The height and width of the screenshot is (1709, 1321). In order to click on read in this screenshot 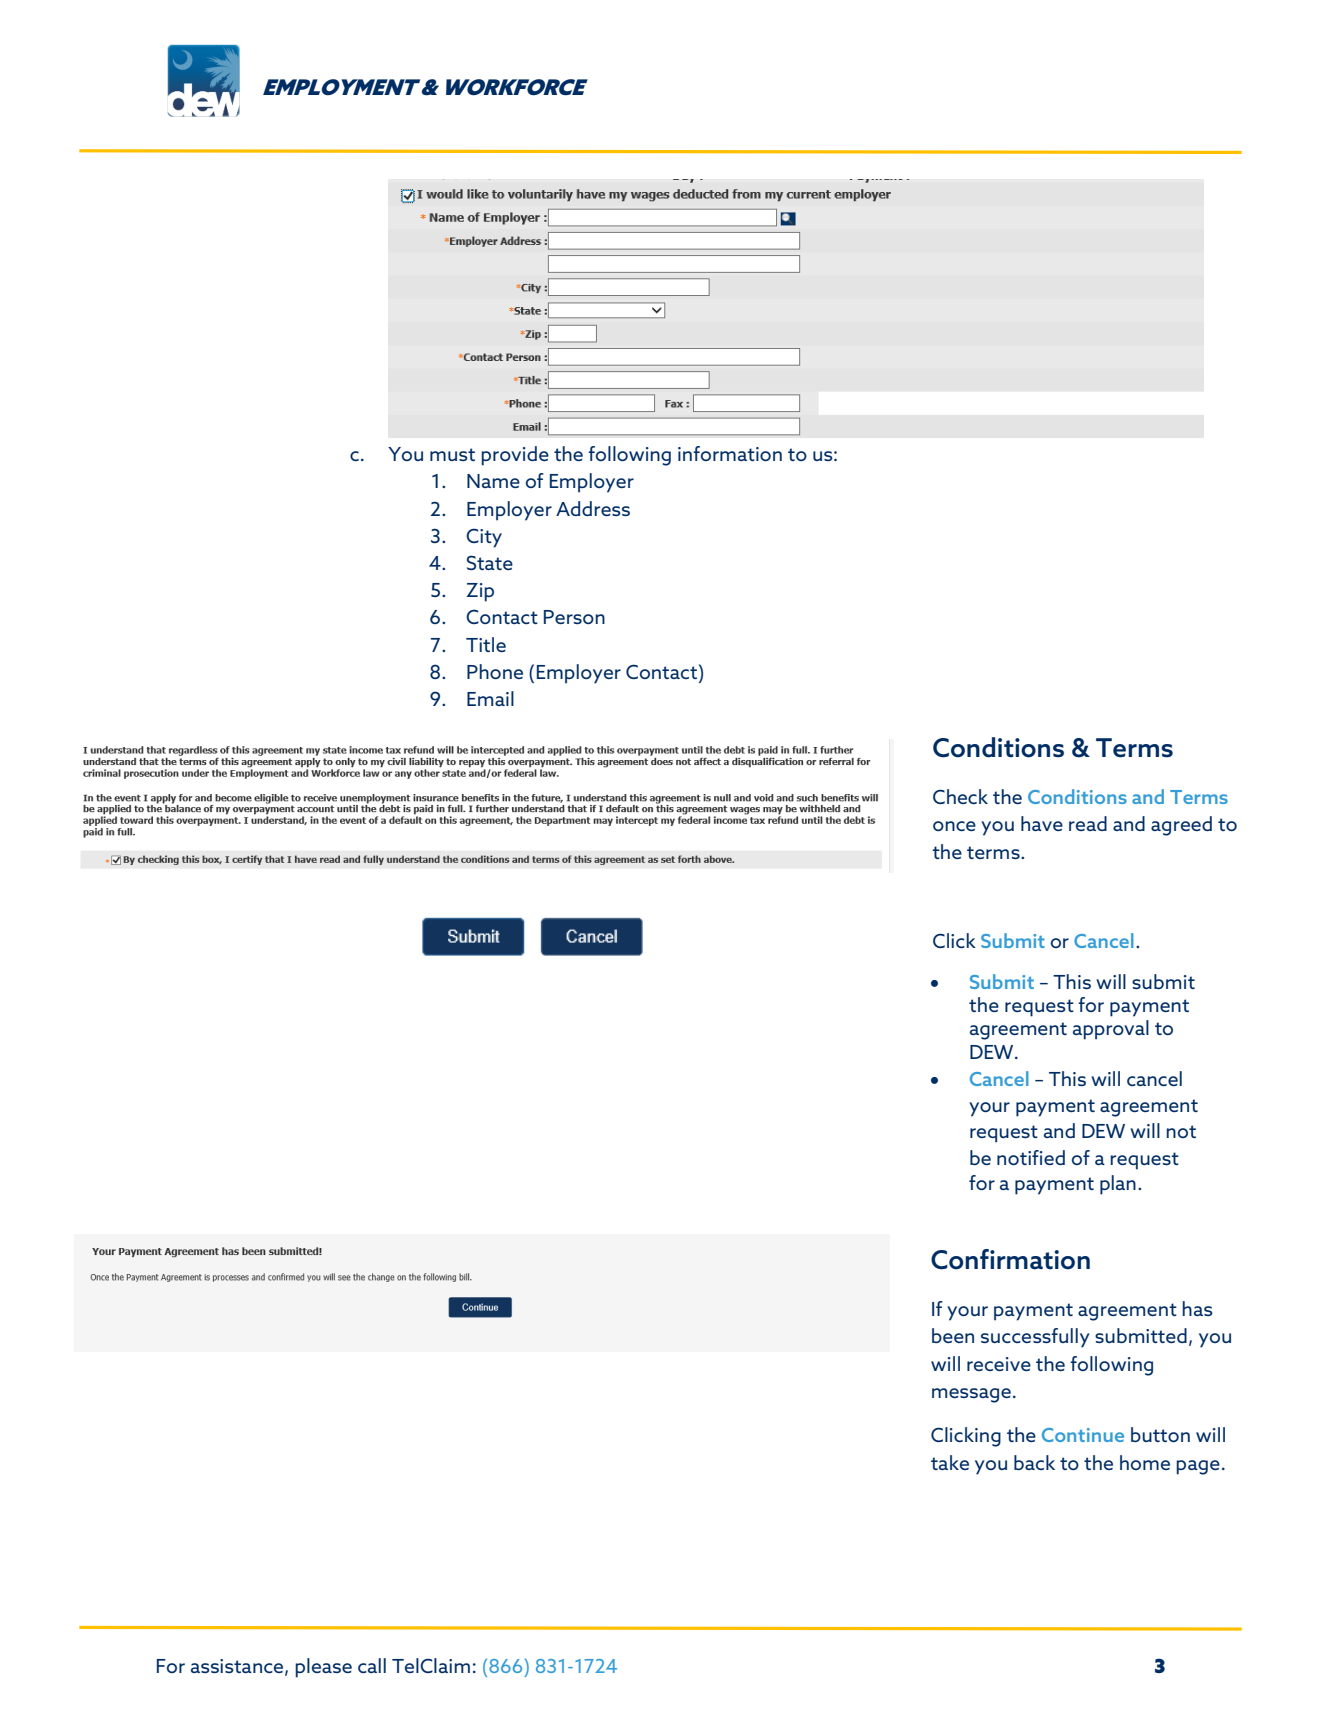, I will do `click(1088, 823)`.
